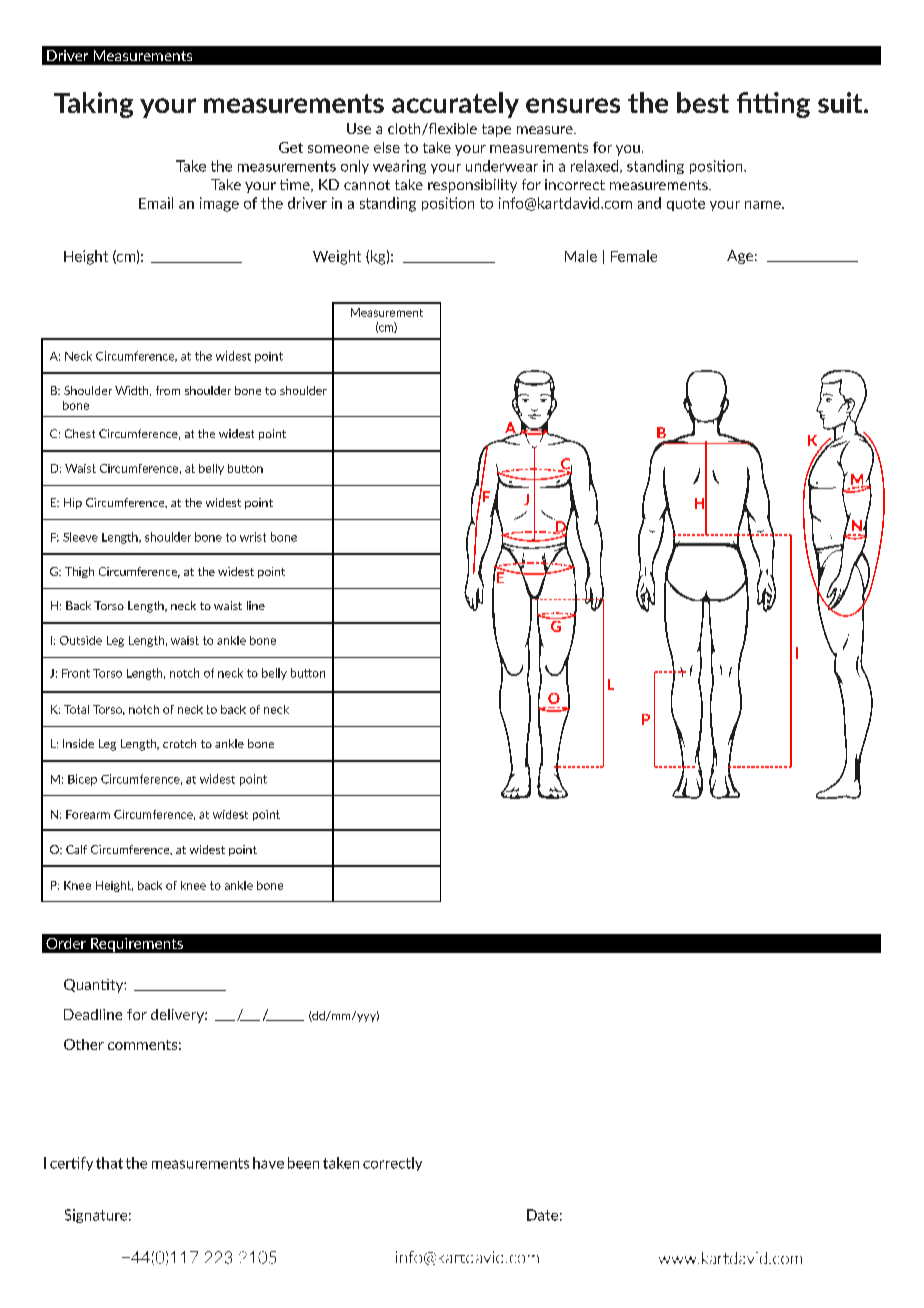 This screenshot has height=1308, width=924. I want to click on crotch, so click(179, 743).
